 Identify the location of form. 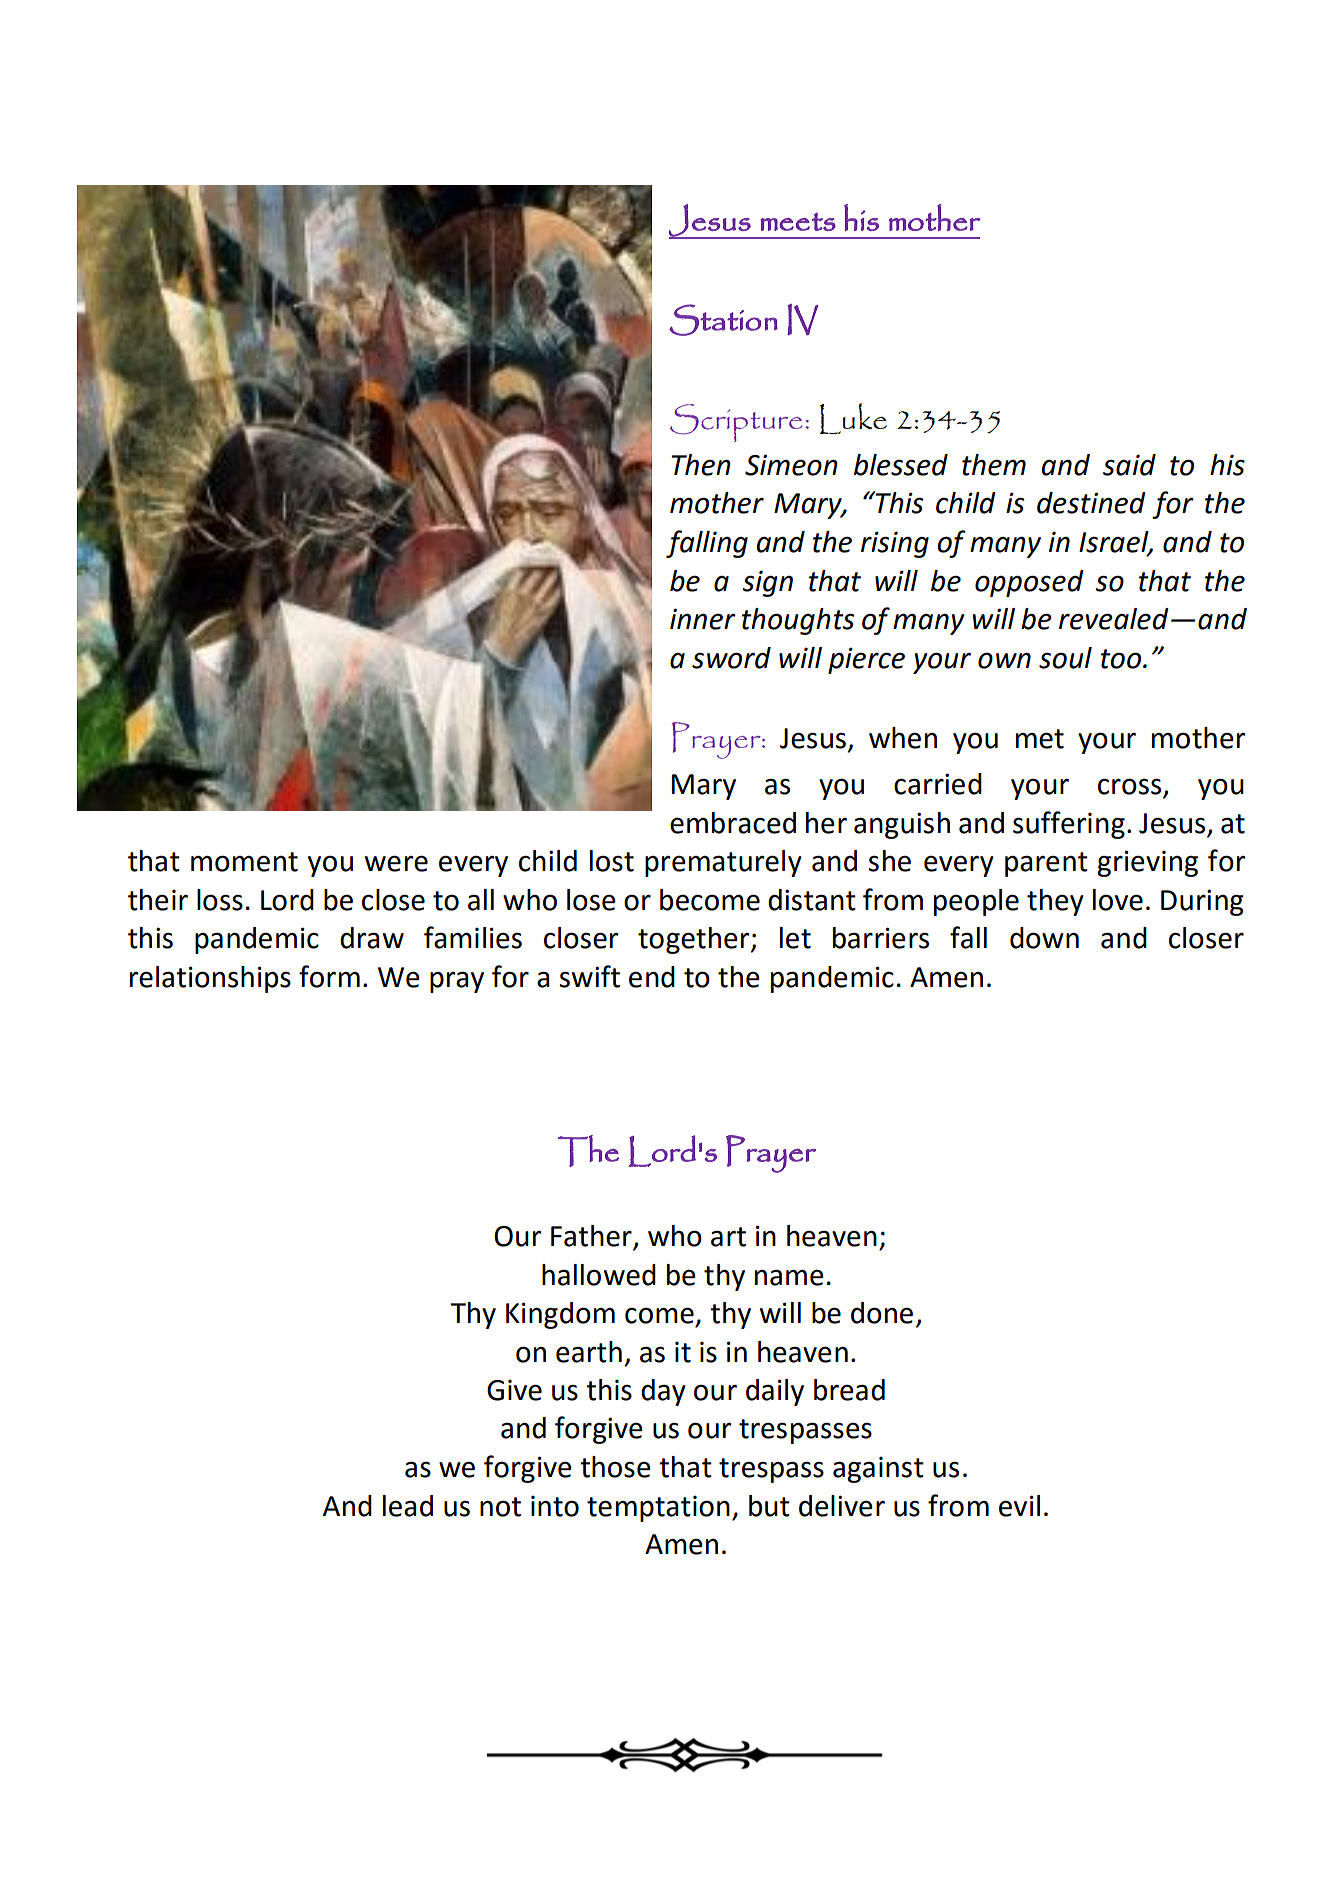
(329, 976).
